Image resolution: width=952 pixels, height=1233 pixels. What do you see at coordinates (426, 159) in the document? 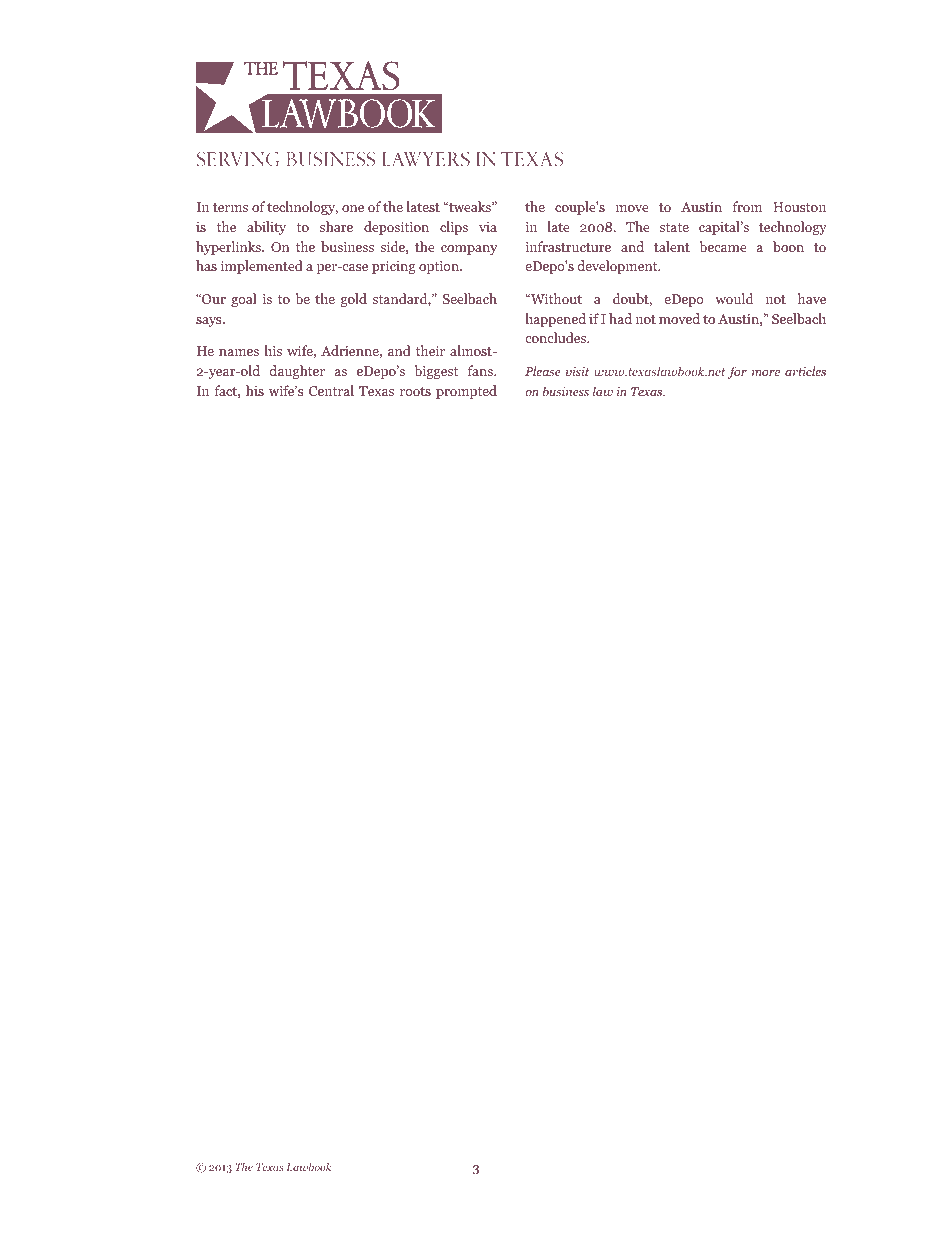
I see `LAWYERS` at bounding box center [426, 159].
